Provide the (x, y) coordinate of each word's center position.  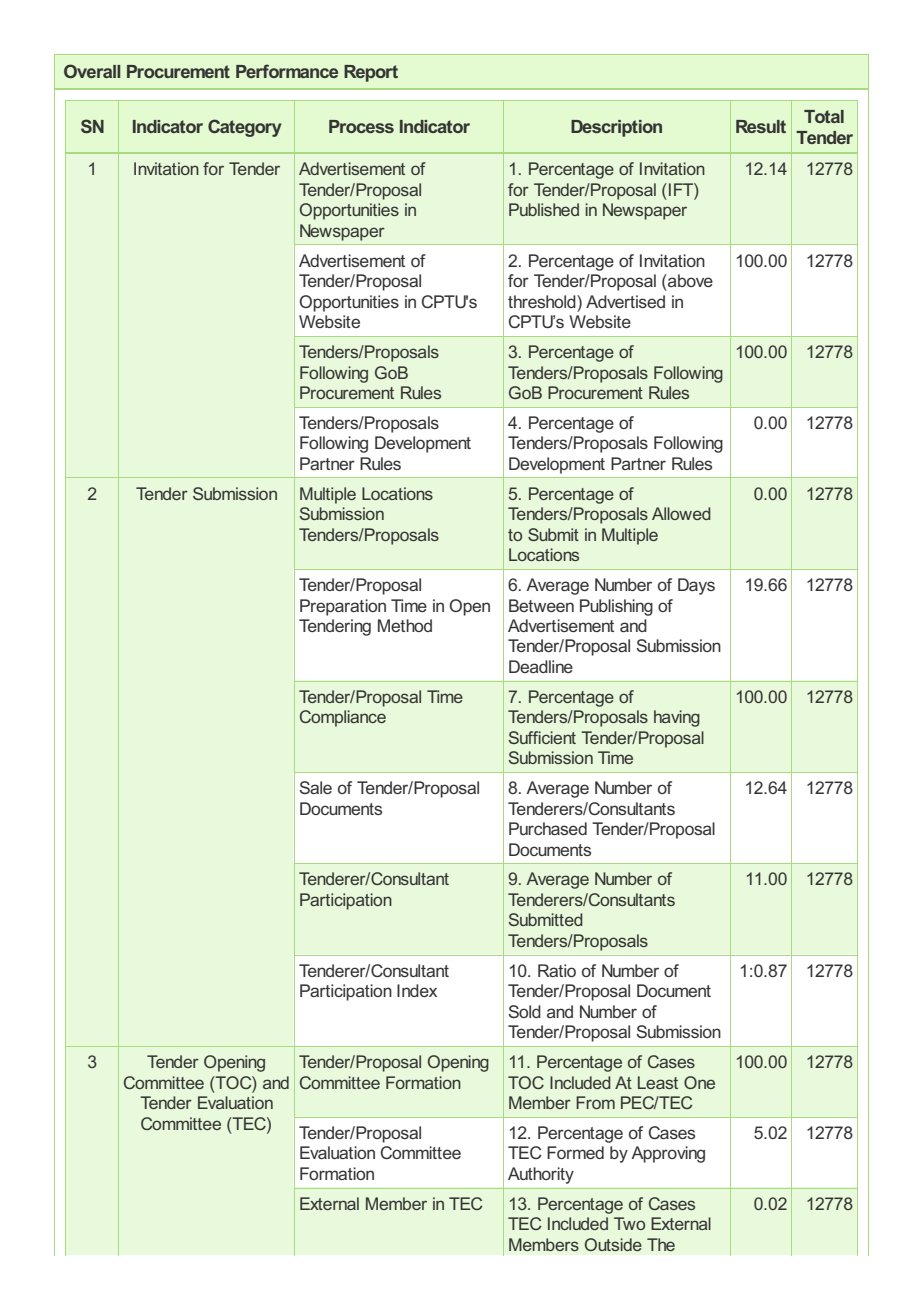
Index (417, 990)
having (677, 718)
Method (405, 625)
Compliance (343, 718)
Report (371, 73)
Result (761, 126)
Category (245, 128)
